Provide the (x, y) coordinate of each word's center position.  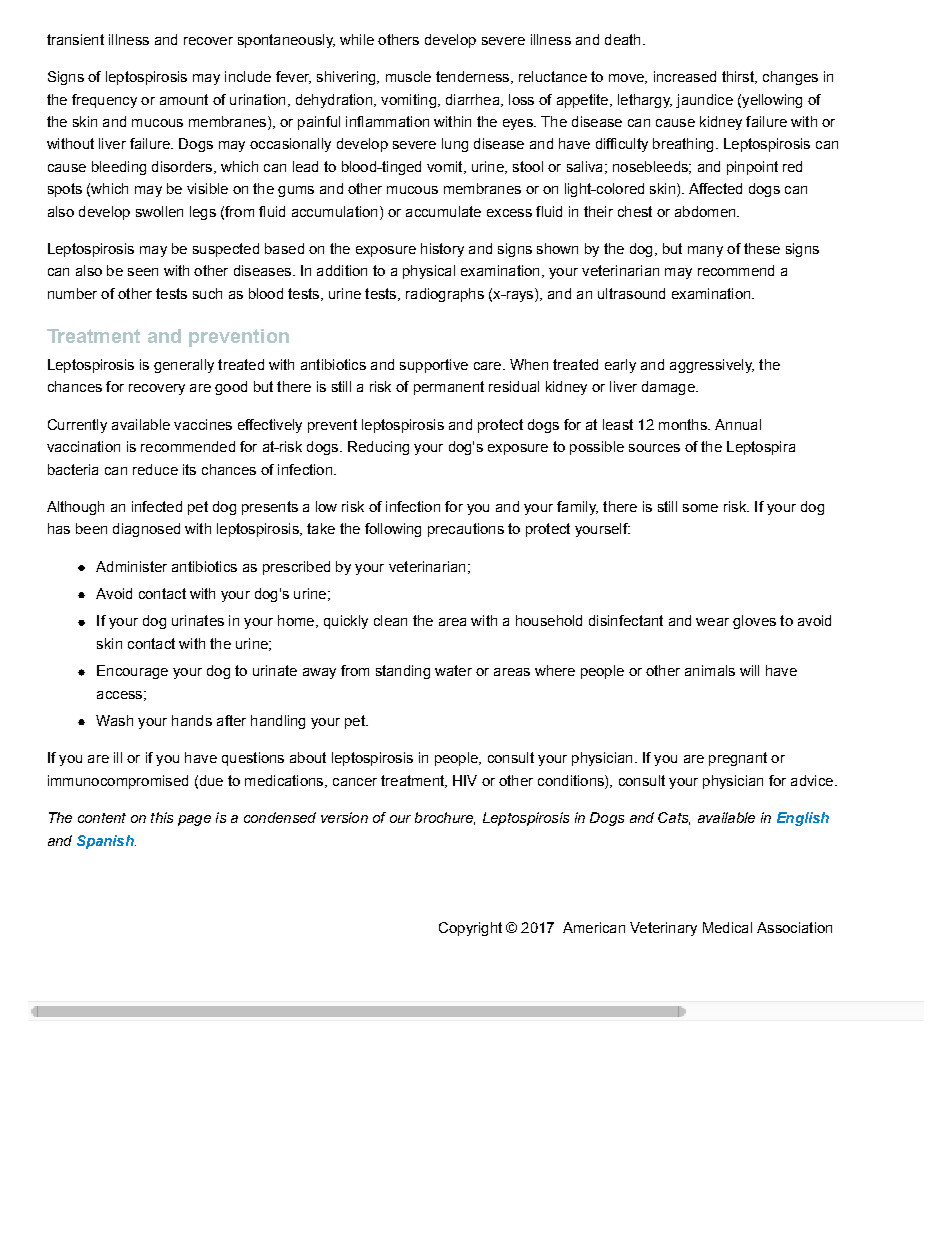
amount (184, 99)
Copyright (470, 929)
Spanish (106, 842)
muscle (408, 76)
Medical (727, 927)
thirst (739, 77)
